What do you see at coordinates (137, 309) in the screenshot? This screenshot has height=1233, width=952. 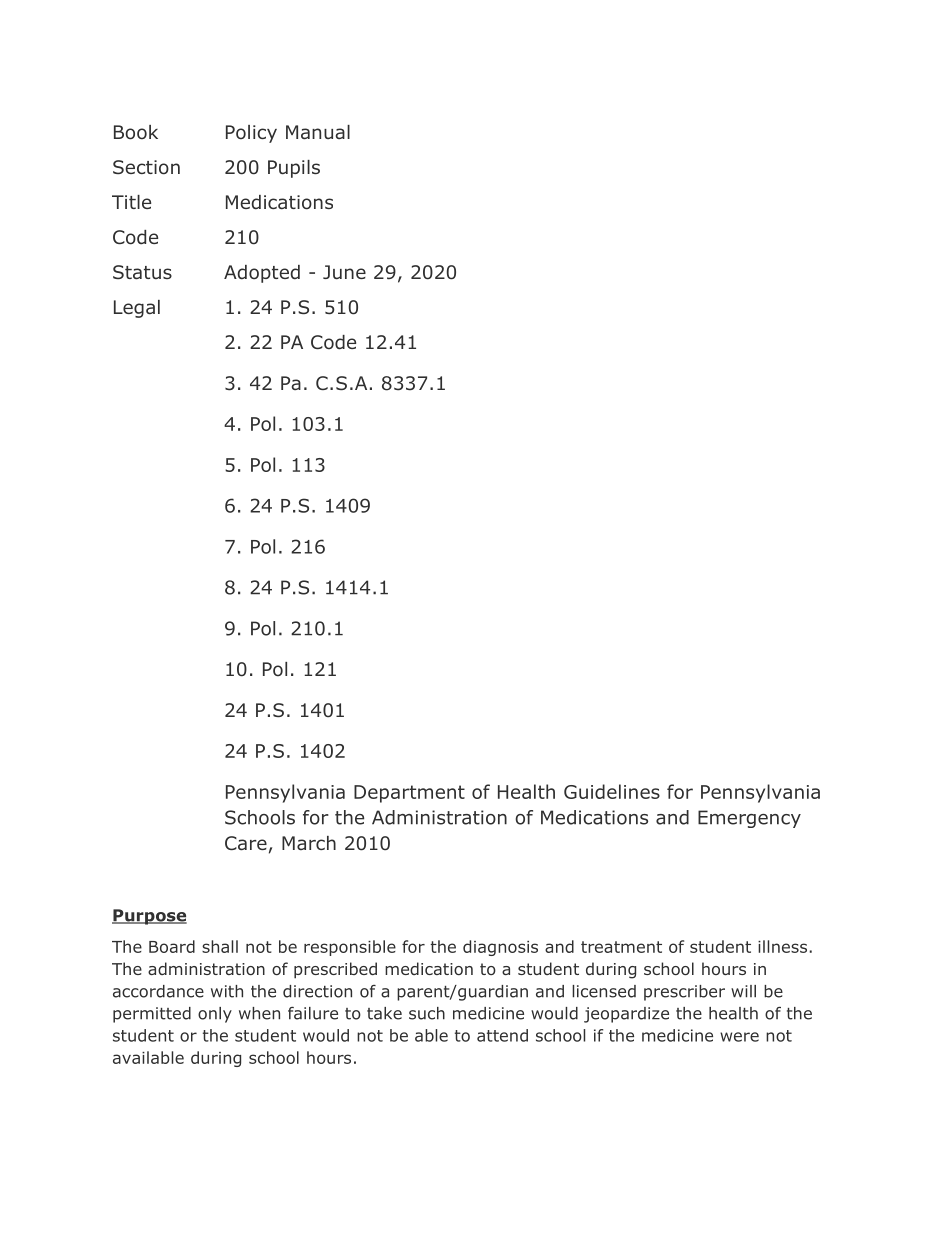 I see `Legal` at bounding box center [137, 309].
